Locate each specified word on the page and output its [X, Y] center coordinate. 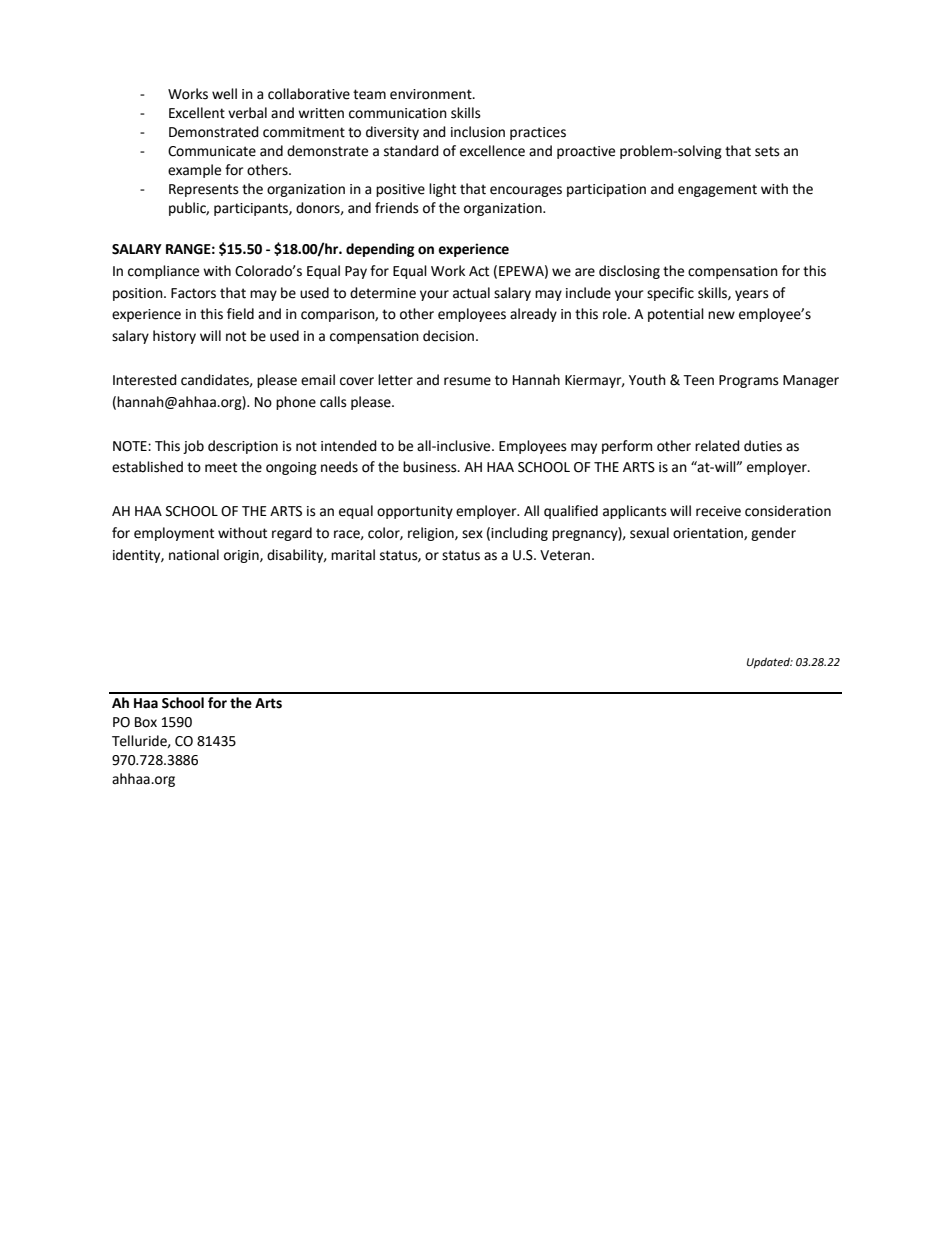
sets [767, 151]
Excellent [197, 113]
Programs [749, 381]
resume [467, 381]
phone [296, 403]
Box [146, 722]
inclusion [478, 132]
